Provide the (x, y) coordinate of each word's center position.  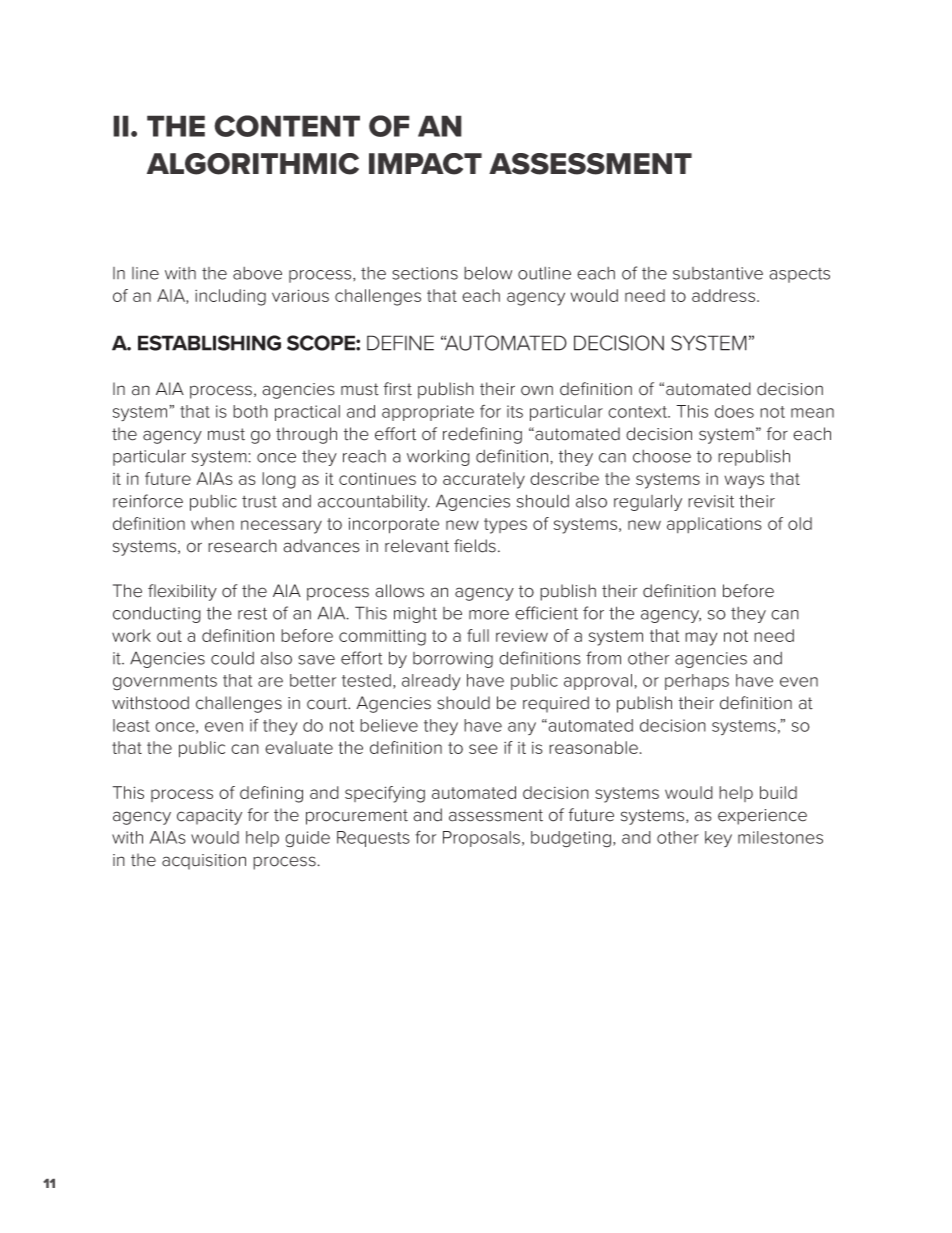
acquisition (204, 862)
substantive (718, 273)
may (701, 639)
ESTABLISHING (209, 343)
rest (252, 613)
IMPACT (425, 164)
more (489, 615)
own (537, 390)
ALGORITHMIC (253, 164)
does (734, 411)
